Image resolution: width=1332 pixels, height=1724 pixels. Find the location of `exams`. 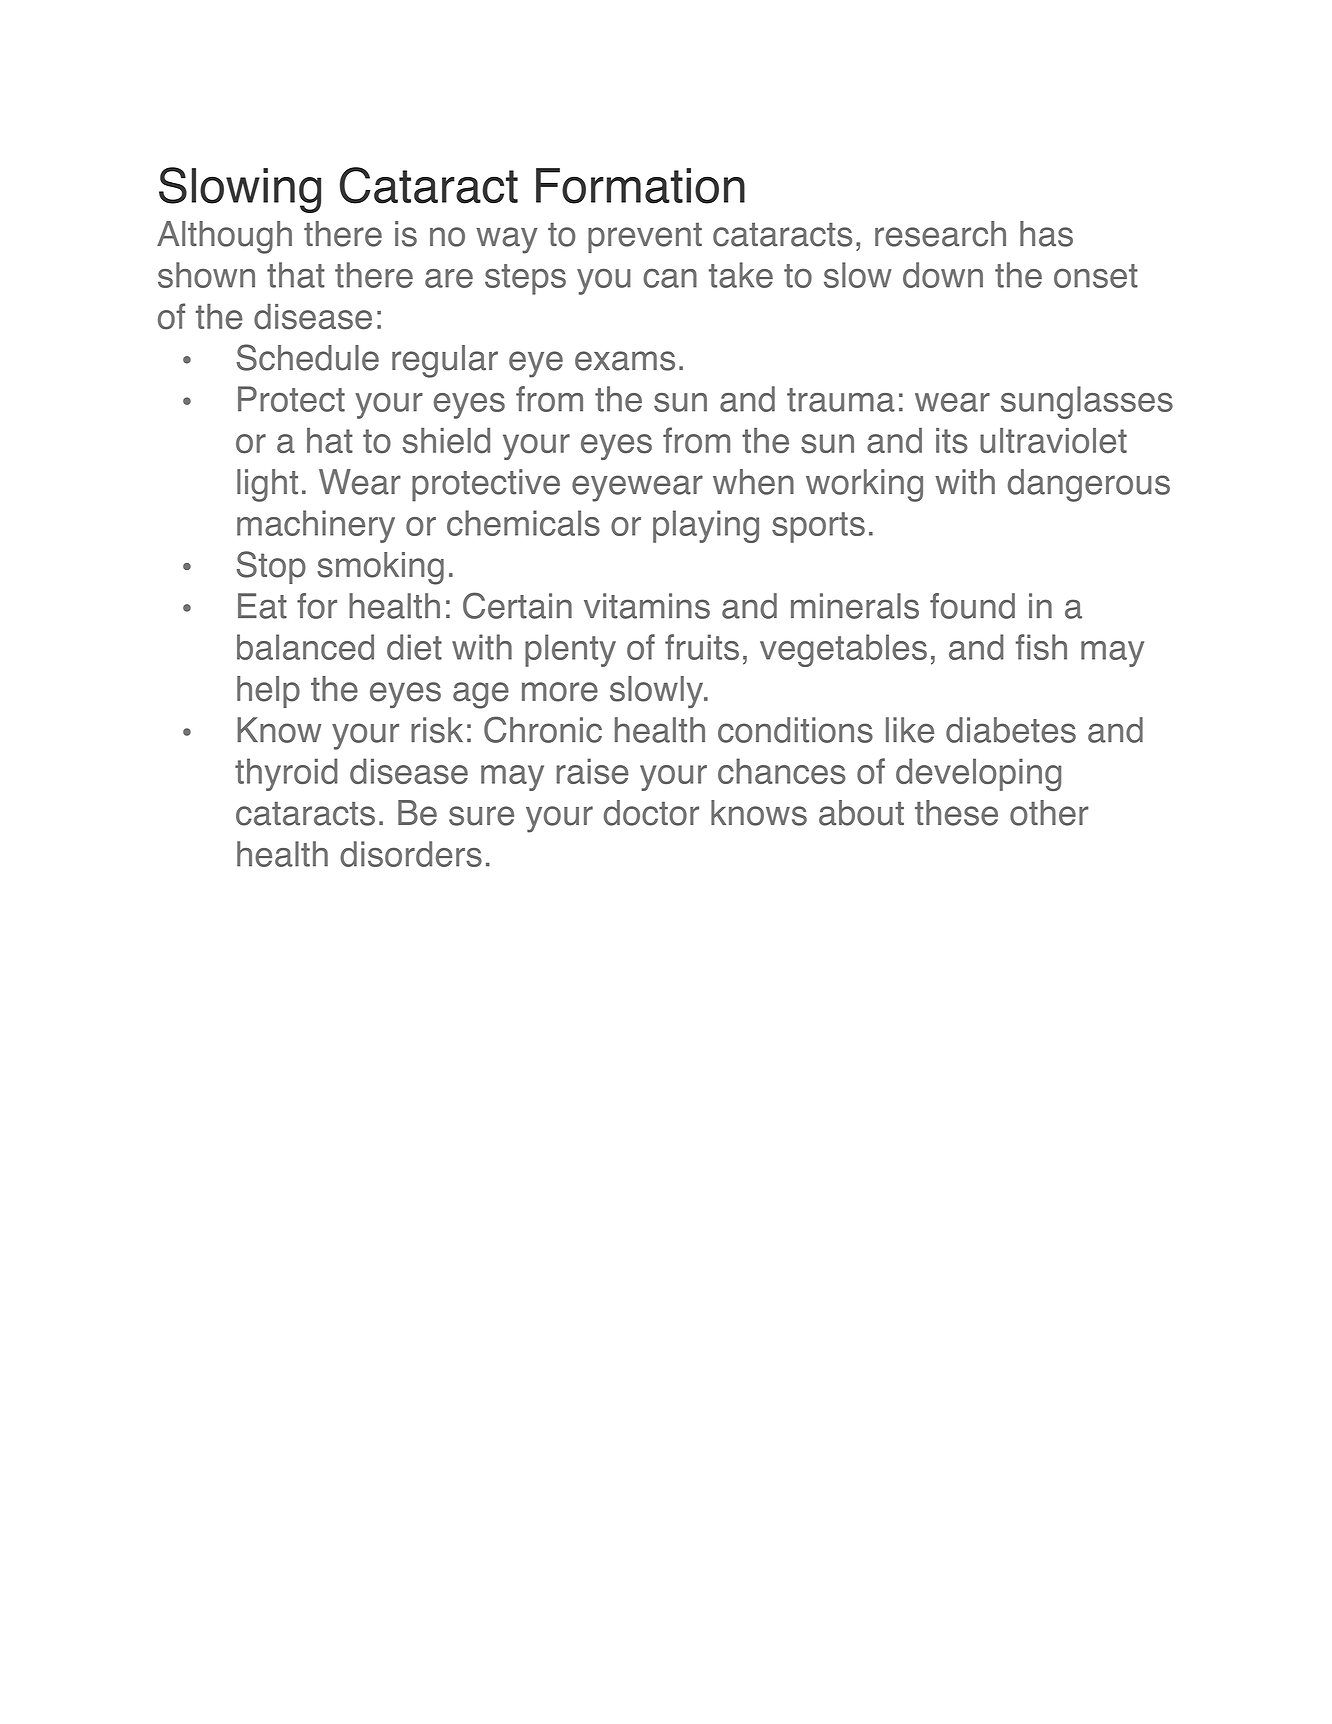

exams is located at coordinates (625, 361).
